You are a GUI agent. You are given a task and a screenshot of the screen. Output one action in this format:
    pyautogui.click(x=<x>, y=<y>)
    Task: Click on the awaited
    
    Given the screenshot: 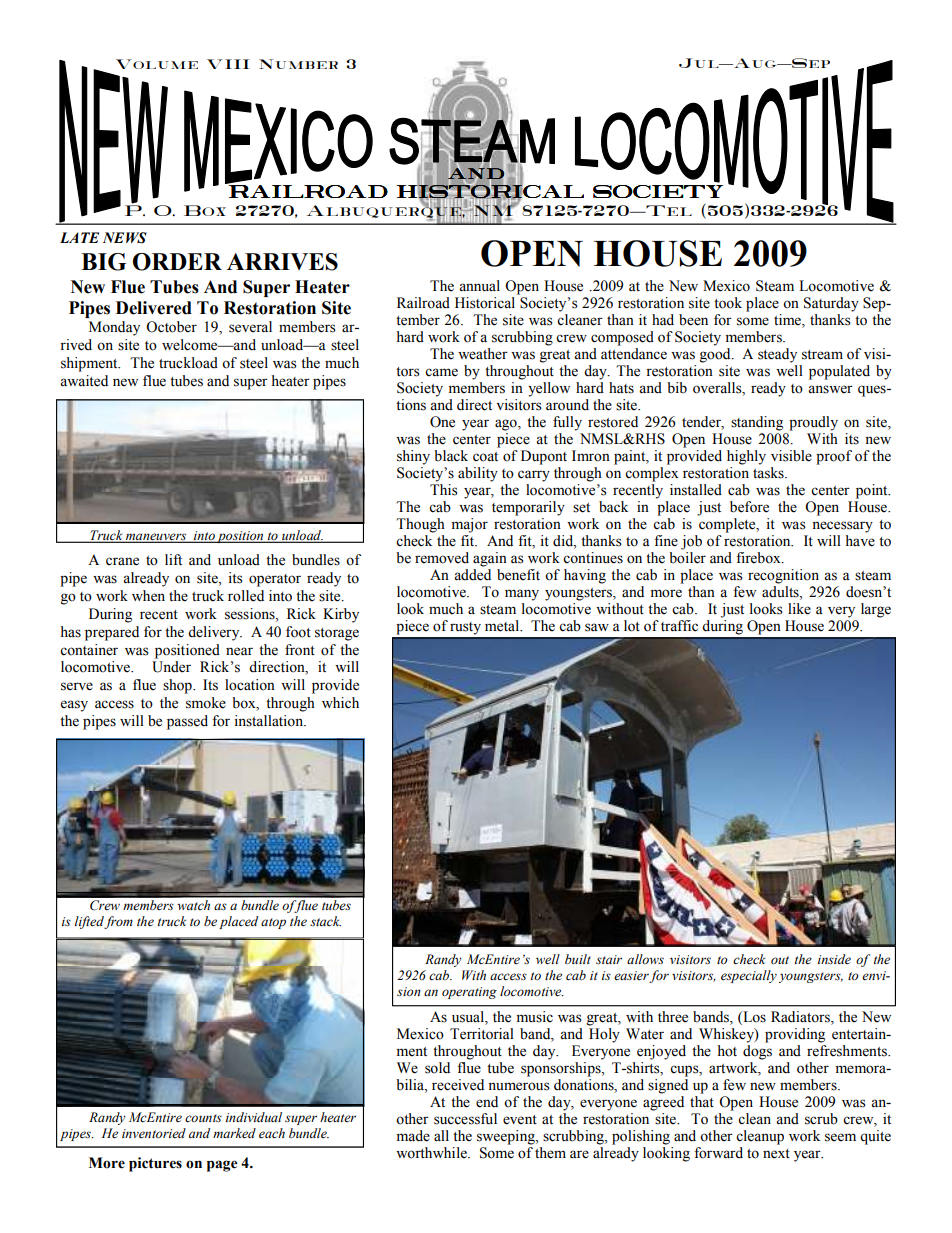 What is the action you would take?
    pyautogui.click(x=84, y=381)
